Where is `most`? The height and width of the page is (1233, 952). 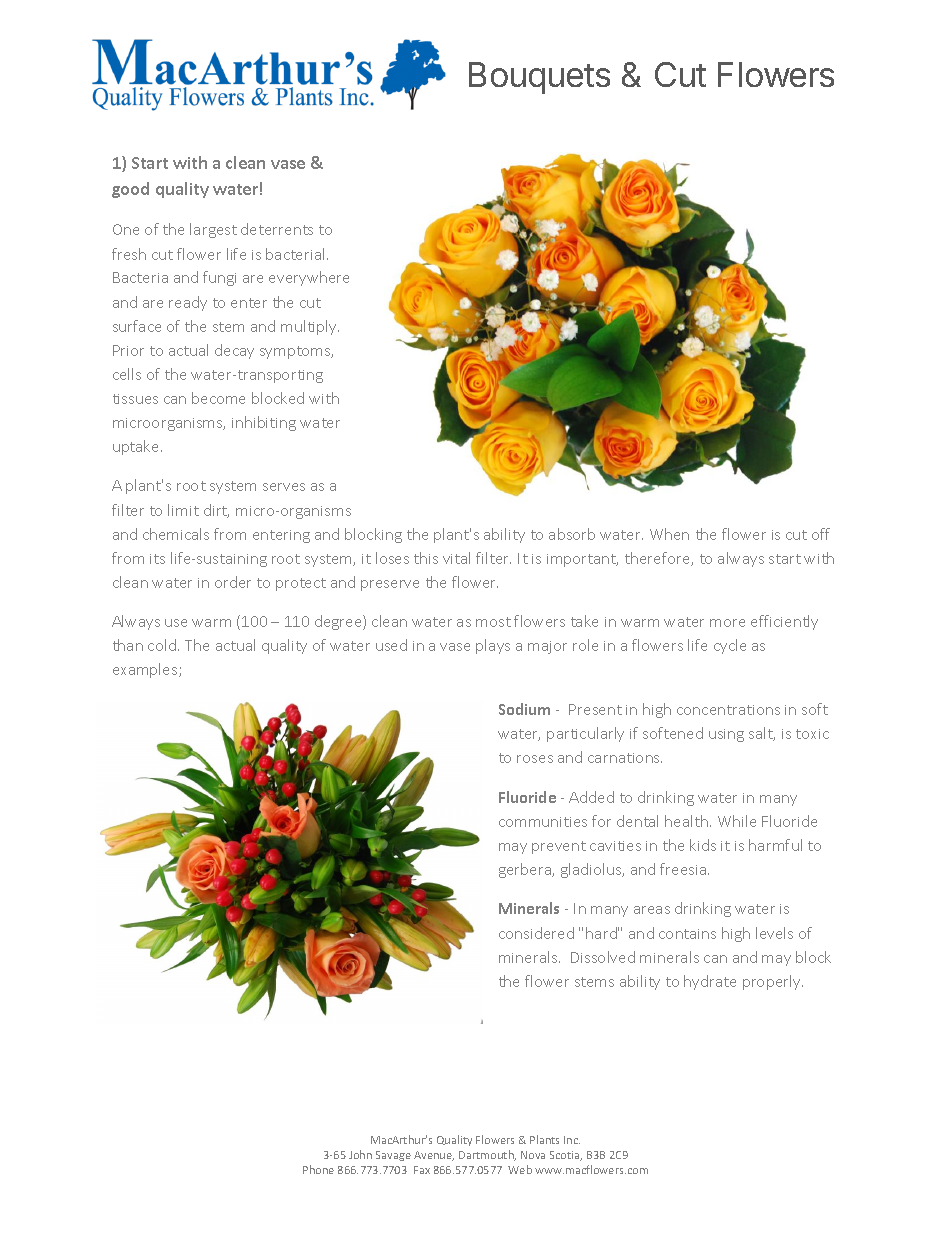
most is located at coordinates (493, 622).
